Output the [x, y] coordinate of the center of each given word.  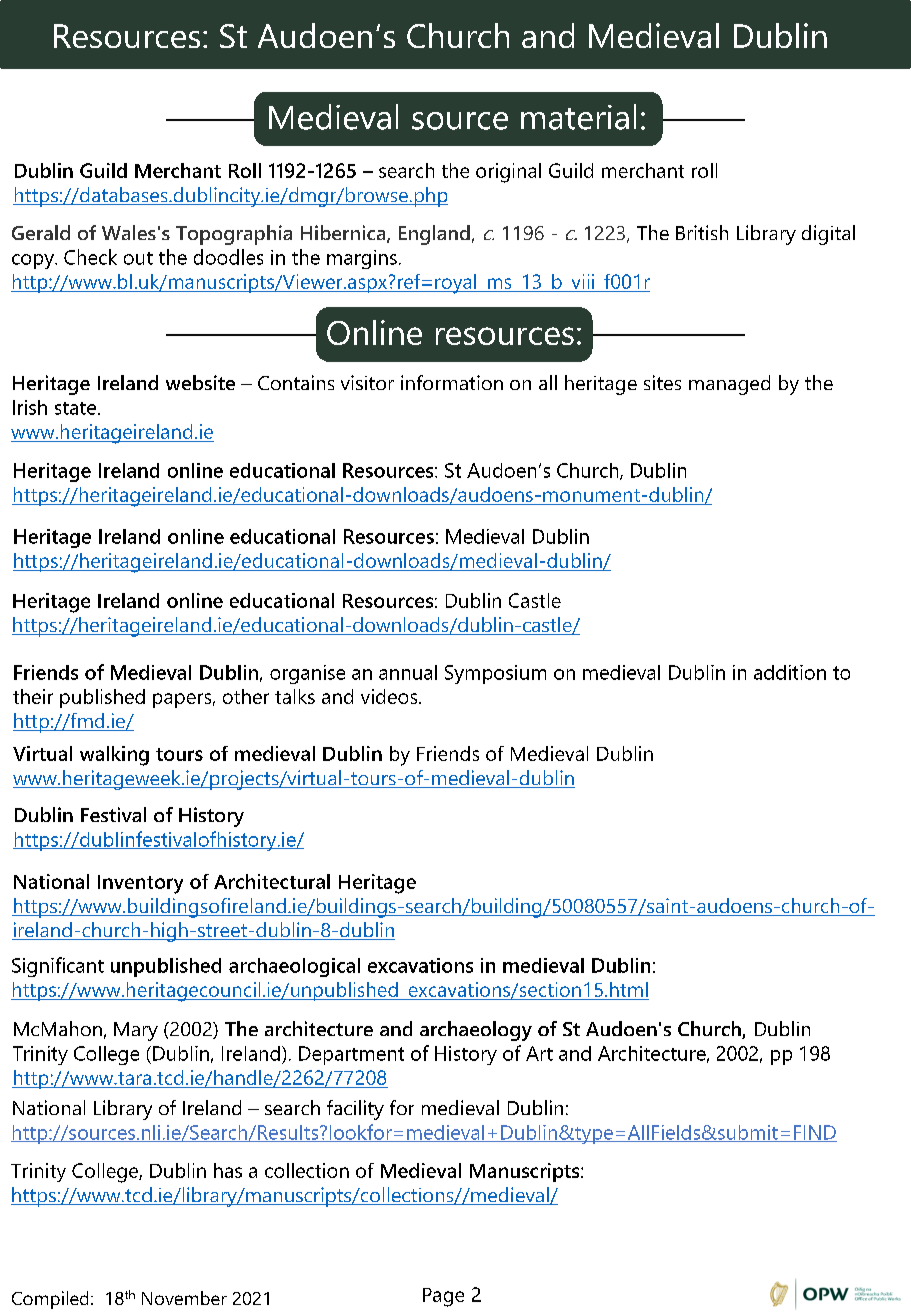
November [184, 1298]
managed [729, 385]
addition [790, 672]
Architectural [272, 881]
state [75, 408]
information [452, 382]
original [508, 173]
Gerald [41, 232]
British [702, 232]
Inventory [140, 884]
